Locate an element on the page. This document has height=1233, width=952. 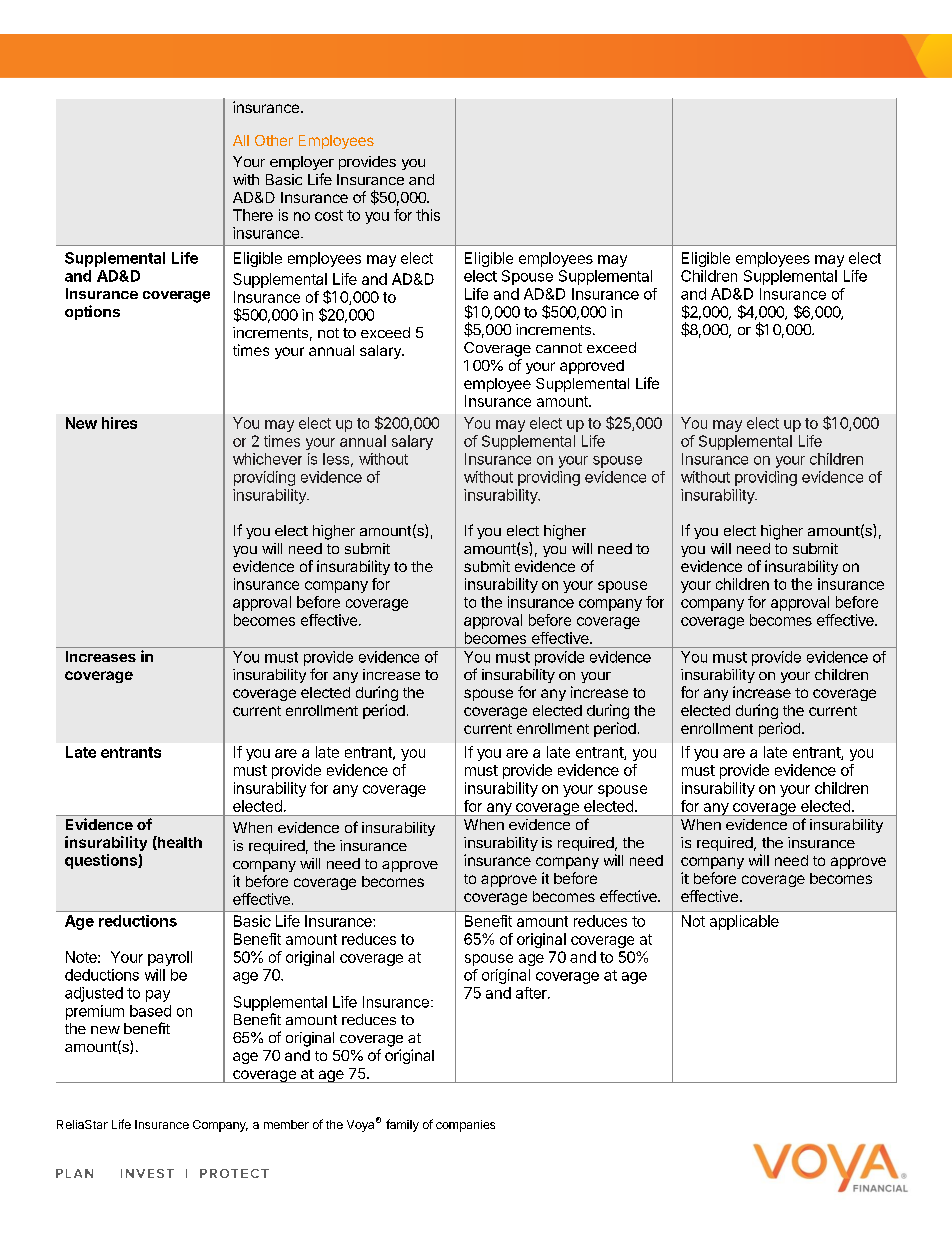
reductions is located at coordinates (138, 921).
